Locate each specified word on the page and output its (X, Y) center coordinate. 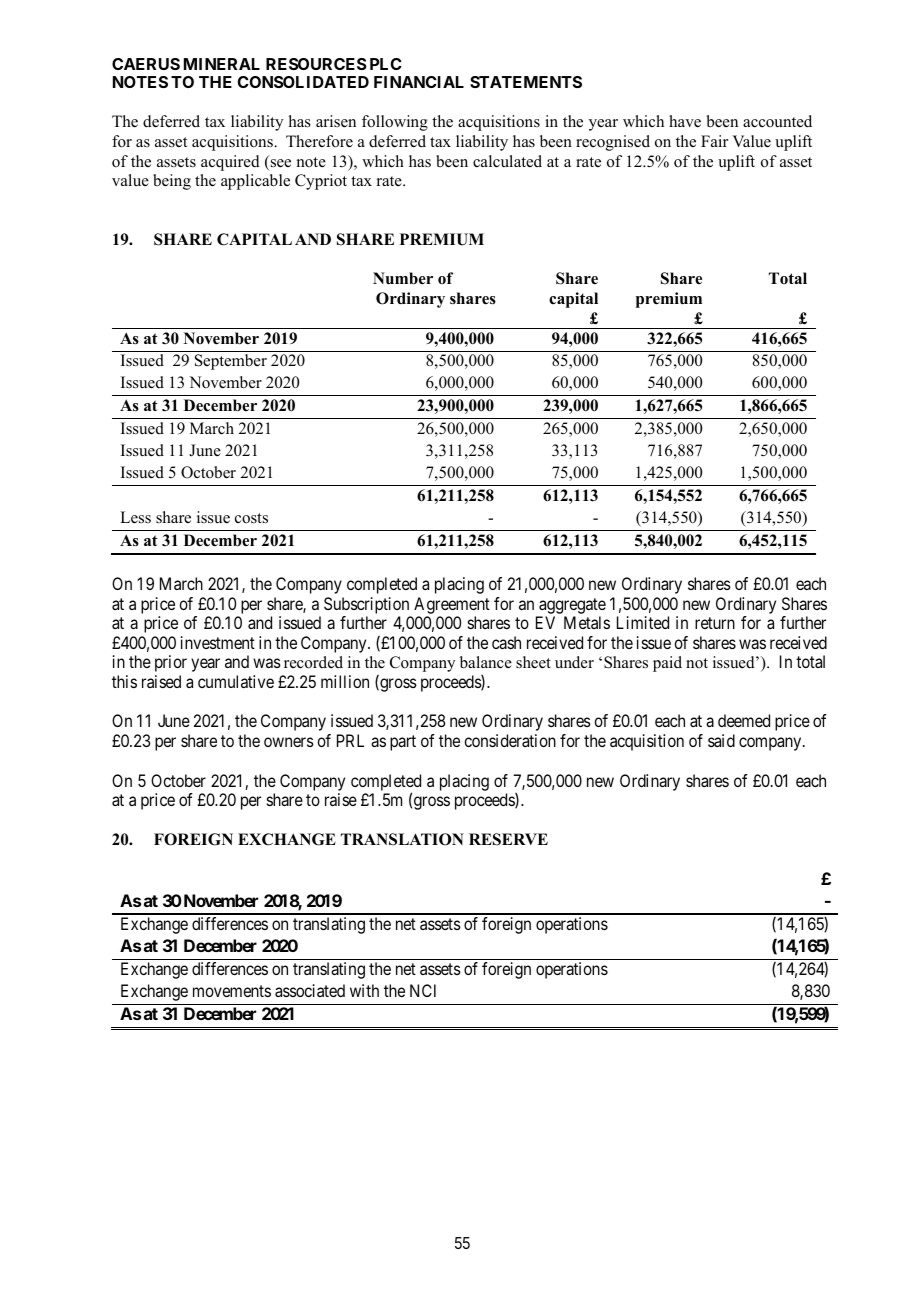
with (364, 990)
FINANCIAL (419, 82)
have (685, 121)
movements (232, 991)
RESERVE (508, 839)
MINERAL (222, 64)
